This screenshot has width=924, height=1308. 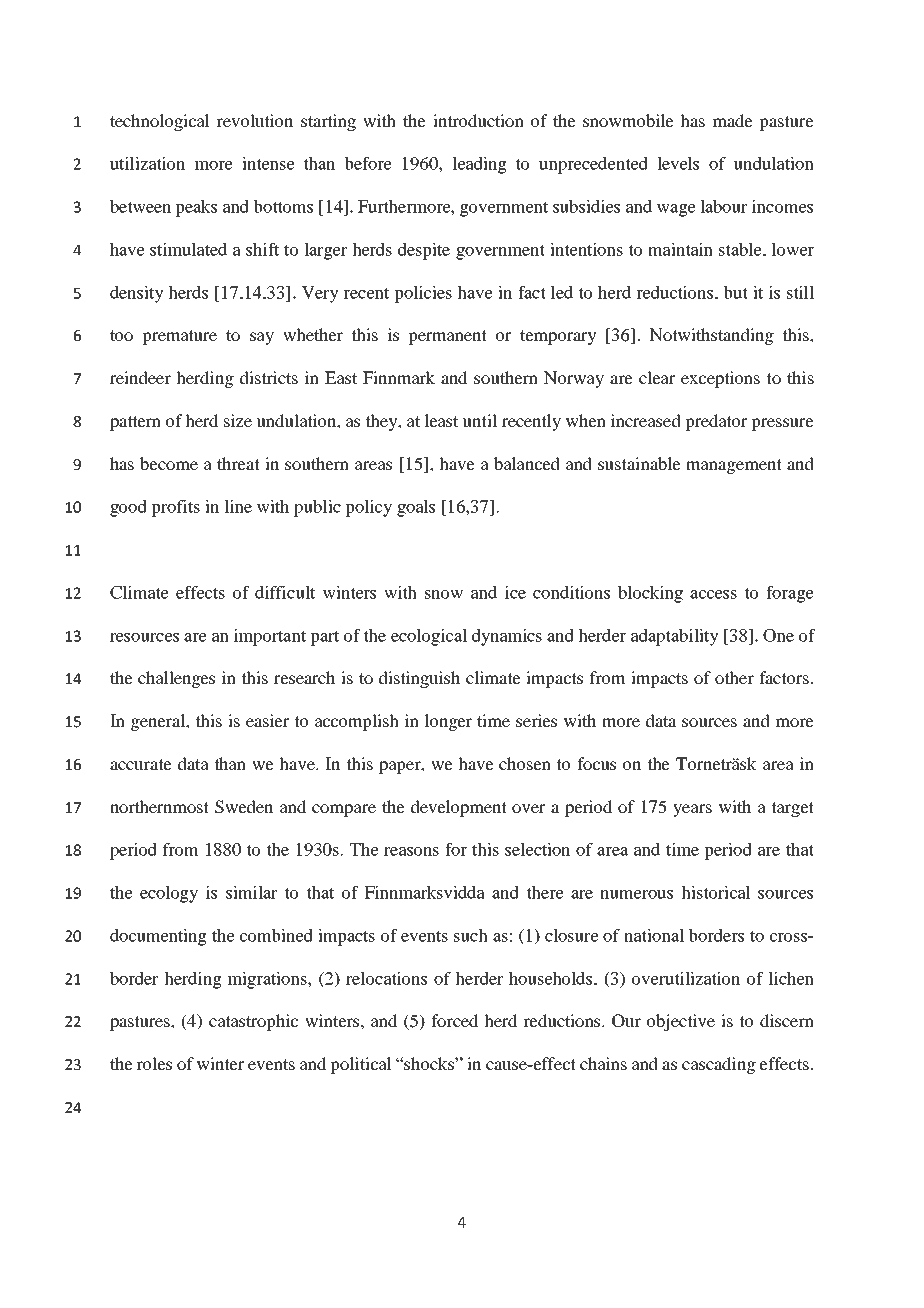 I want to click on access, so click(x=713, y=594).
